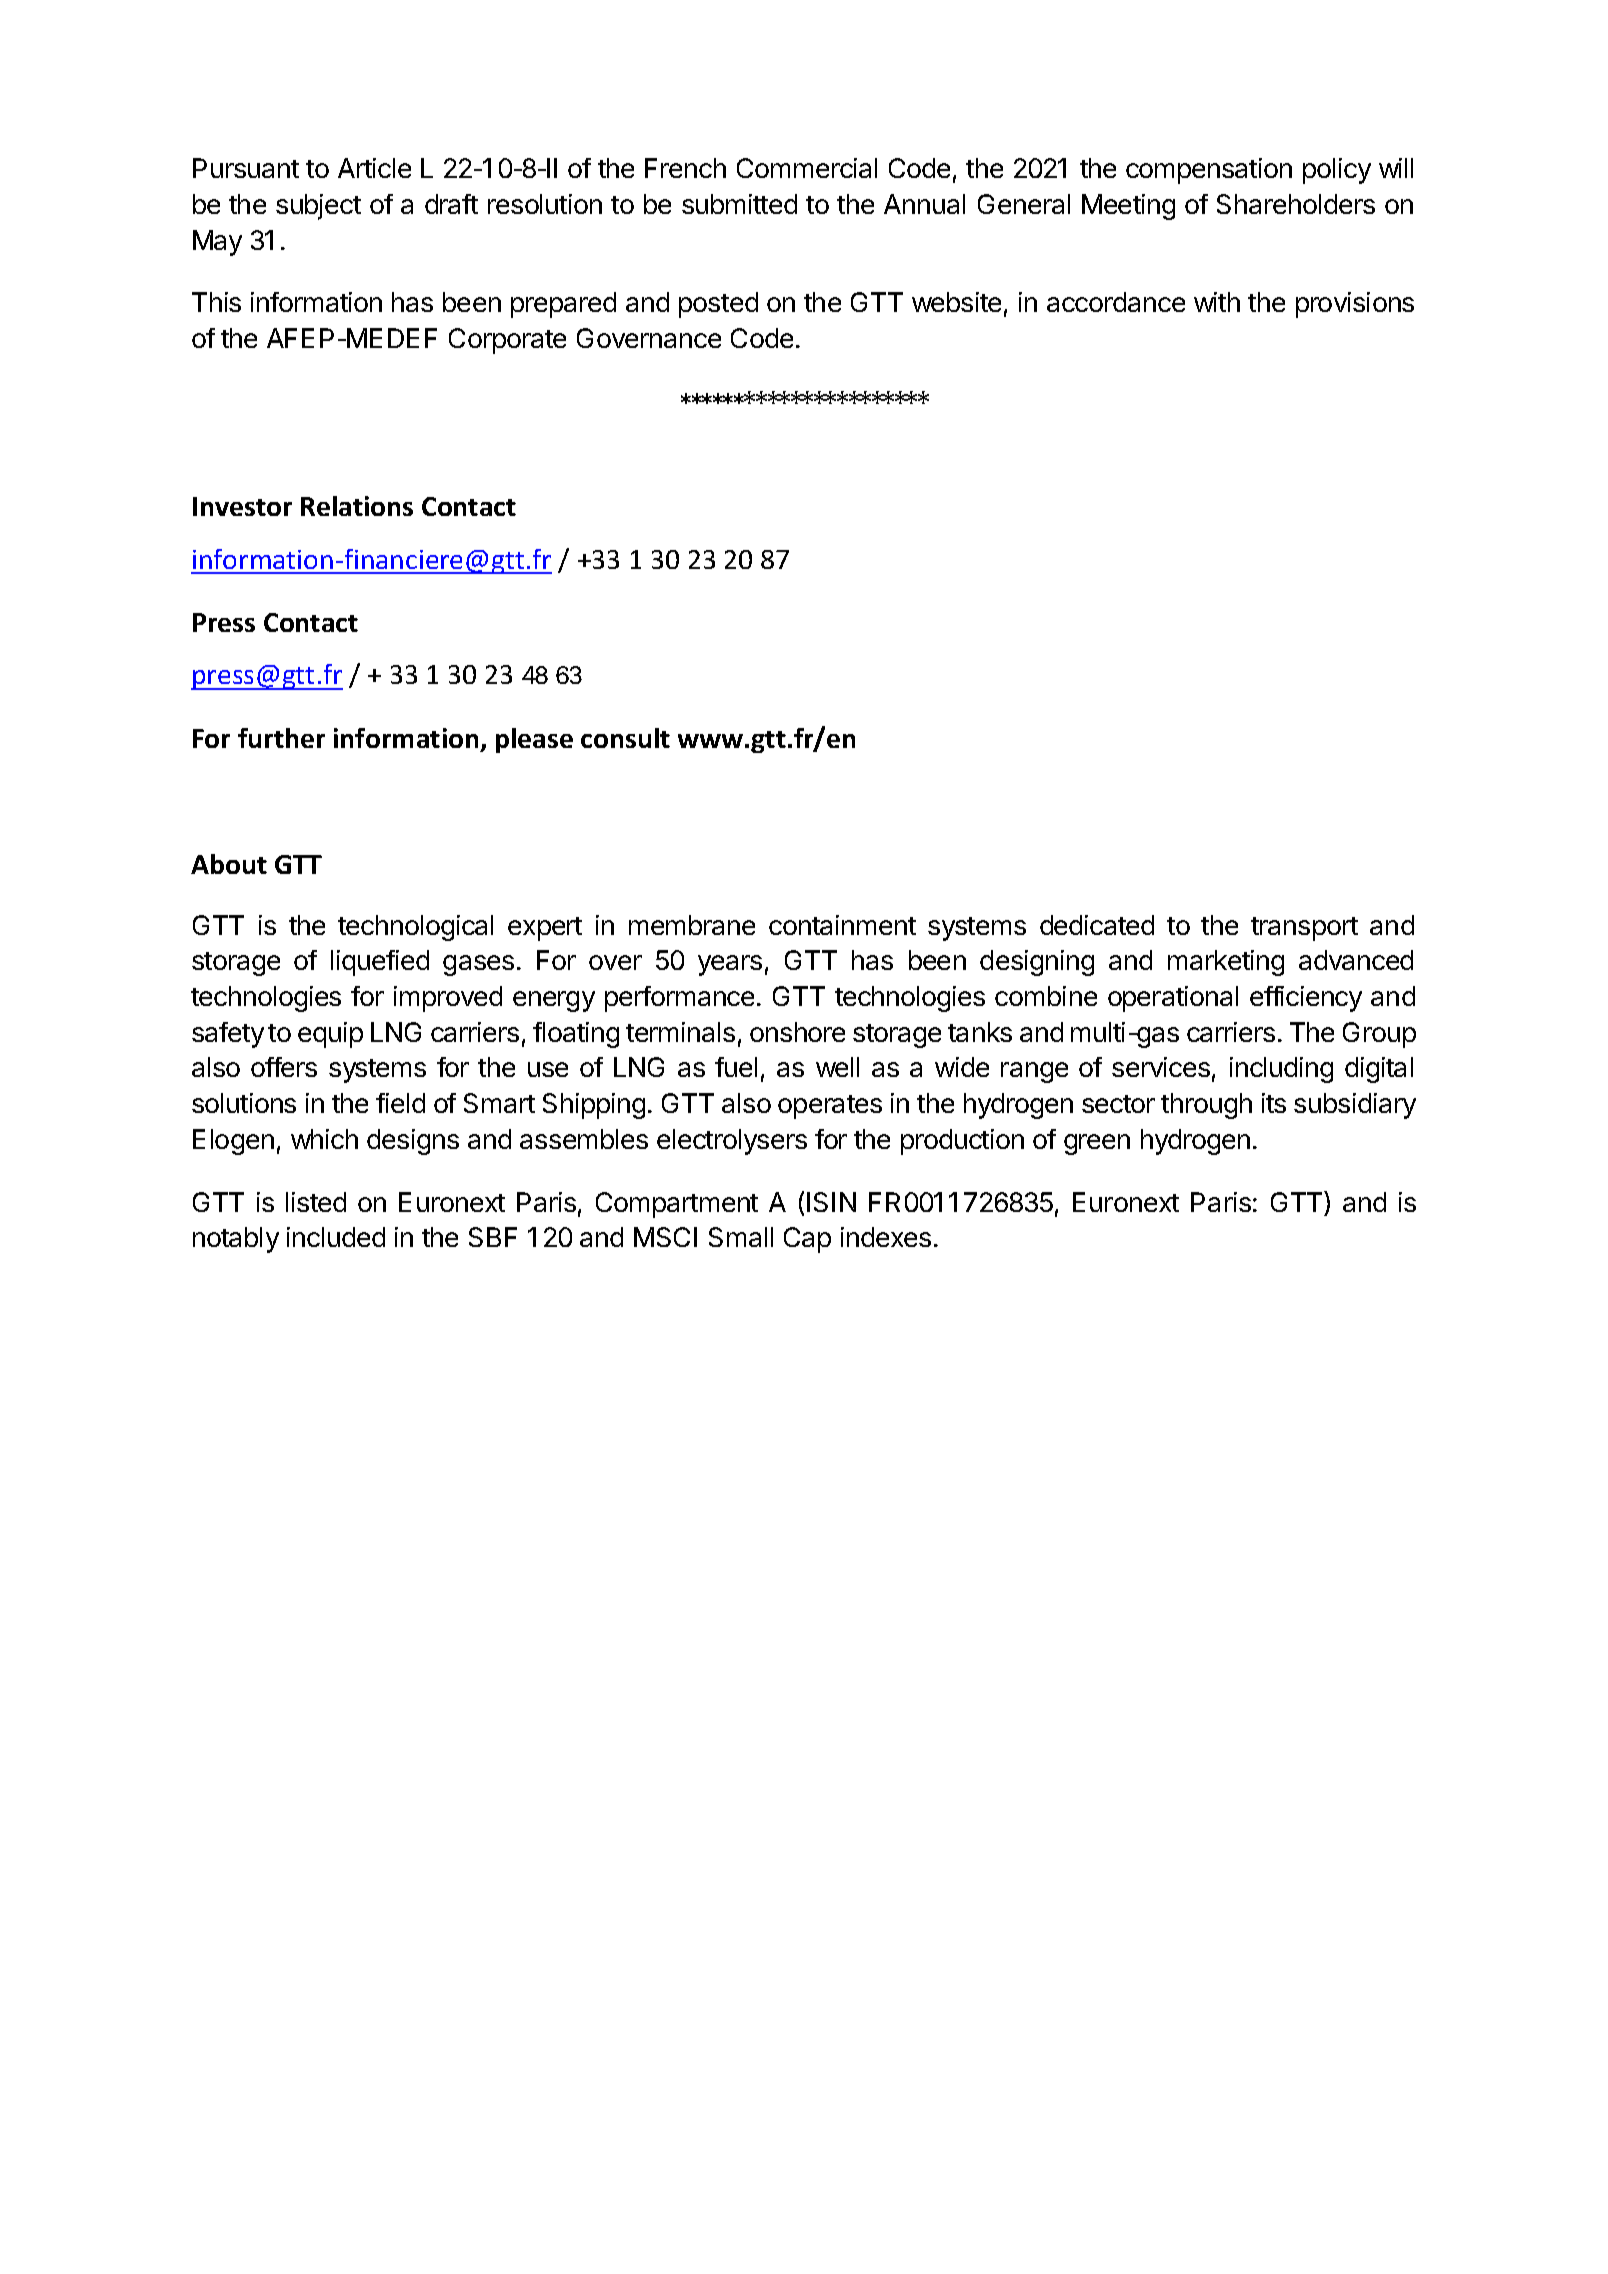  Describe the element at coordinates (229, 864) in the screenshot. I see `About` at that location.
